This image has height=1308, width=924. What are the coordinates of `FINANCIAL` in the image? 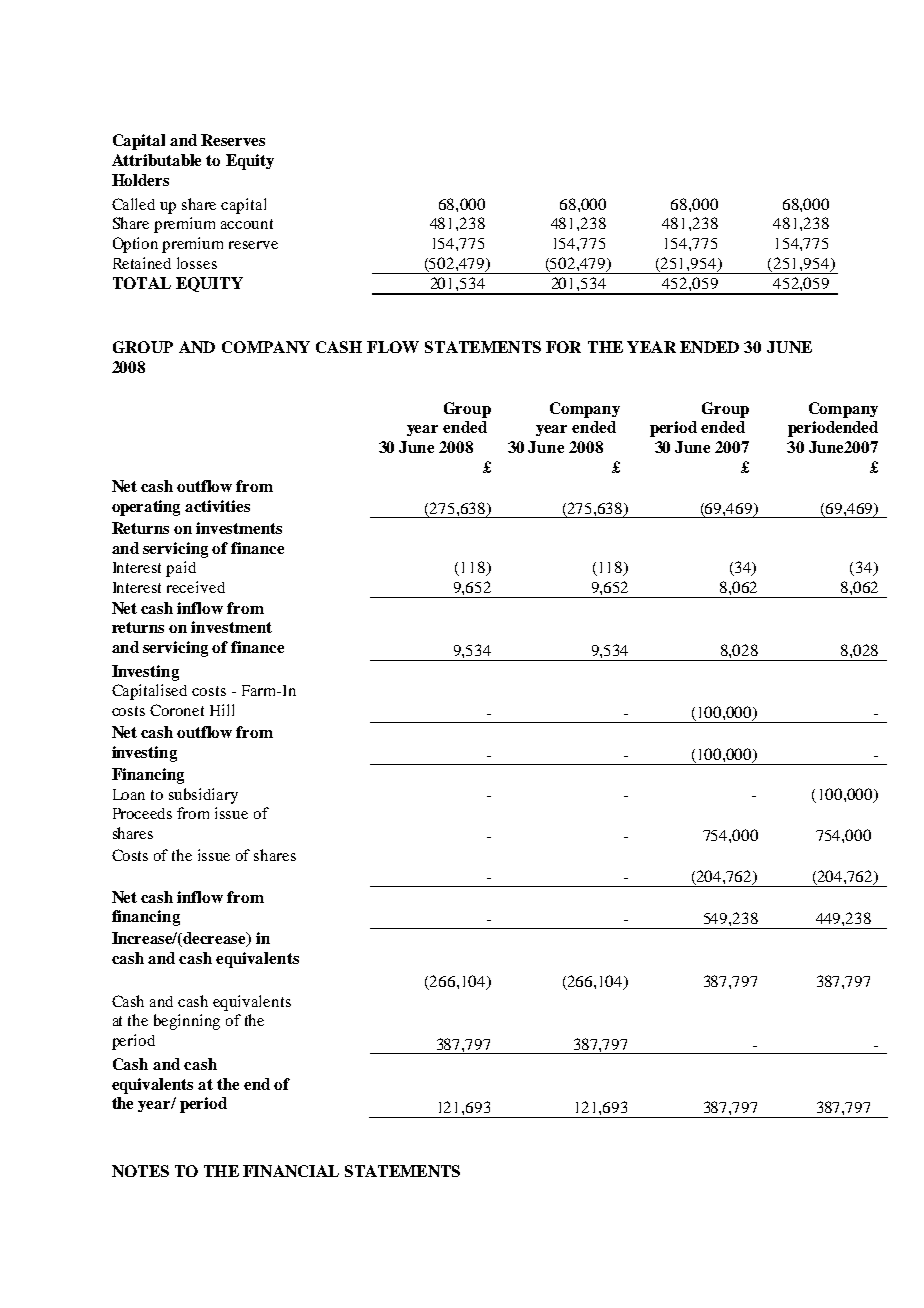 It's located at (291, 1171).
